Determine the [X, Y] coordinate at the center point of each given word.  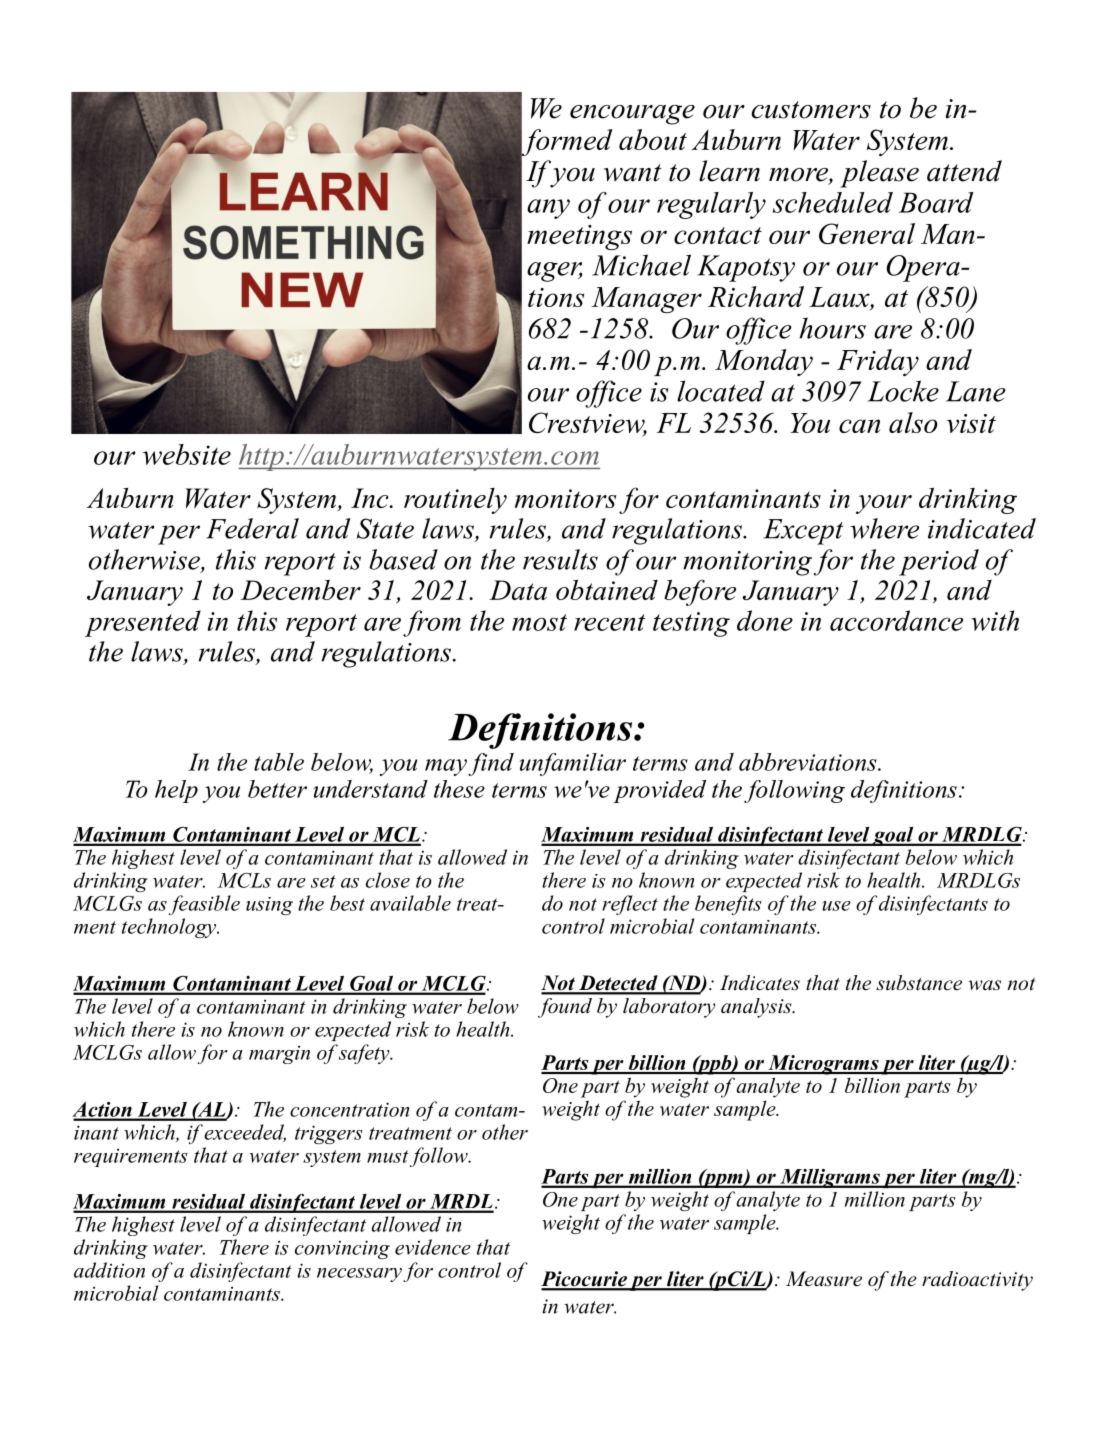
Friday [878, 362]
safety [365, 1054]
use [836, 906]
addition [109, 1270]
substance [919, 983]
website [187, 454]
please [879, 174]
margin [279, 1055]
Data [518, 590]
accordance [896, 620]
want [633, 173]
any [548, 209]
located [721, 391]
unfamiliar [572, 764]
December [301, 590]
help [176, 791]
